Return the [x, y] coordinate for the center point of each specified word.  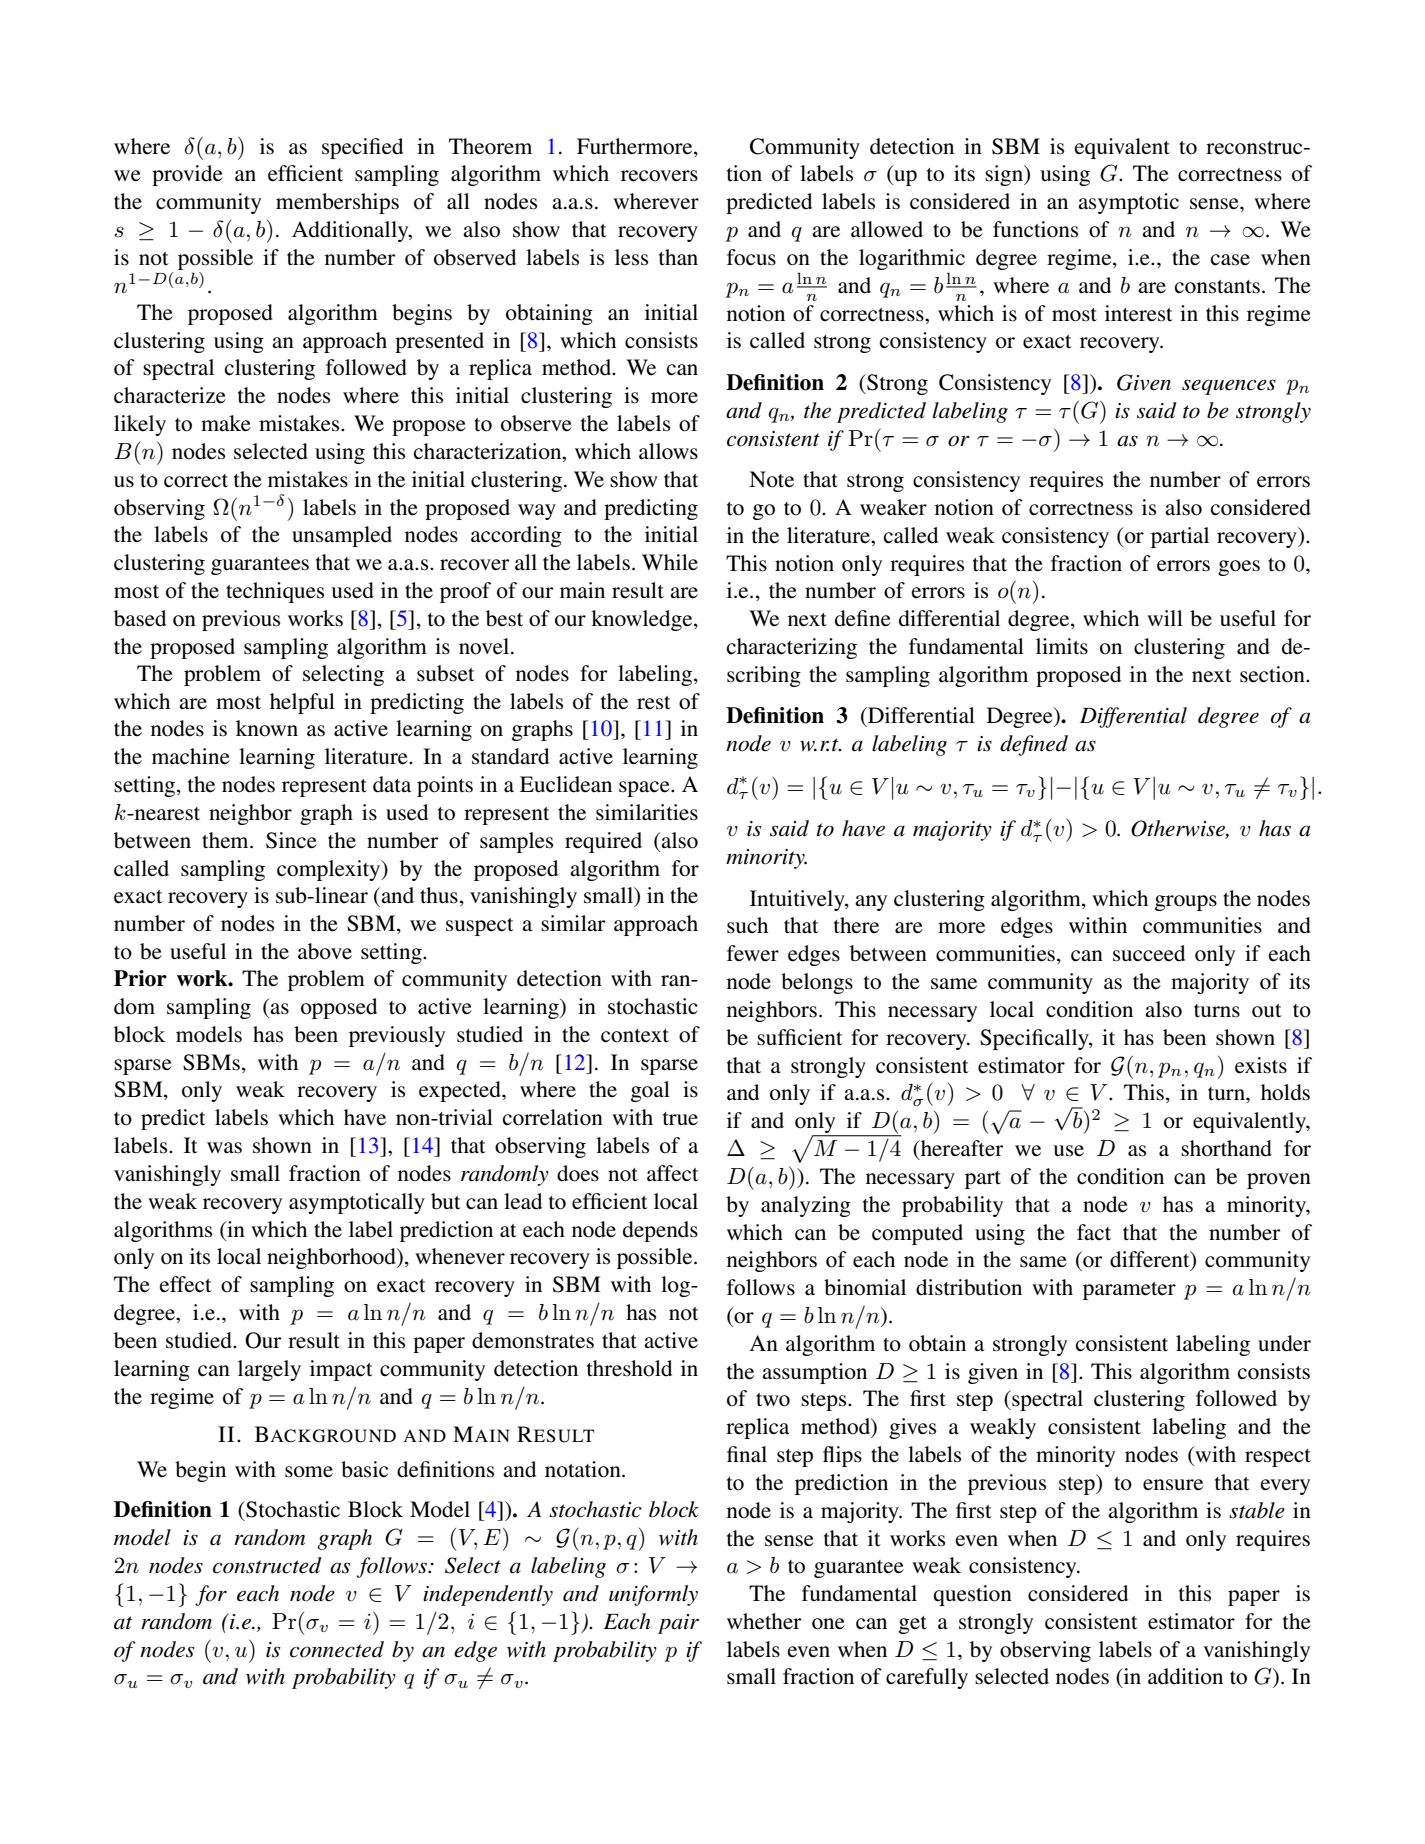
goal [650, 1091]
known [267, 728]
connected [337, 1649]
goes [1239, 568]
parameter [1129, 1291]
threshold [629, 1368]
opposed [339, 1008]
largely [269, 1370]
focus [751, 257]
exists [1261, 1065]
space [645, 789]
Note [771, 479]
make [226, 423]
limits [1062, 646]
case [1230, 260]
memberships [337, 203]
